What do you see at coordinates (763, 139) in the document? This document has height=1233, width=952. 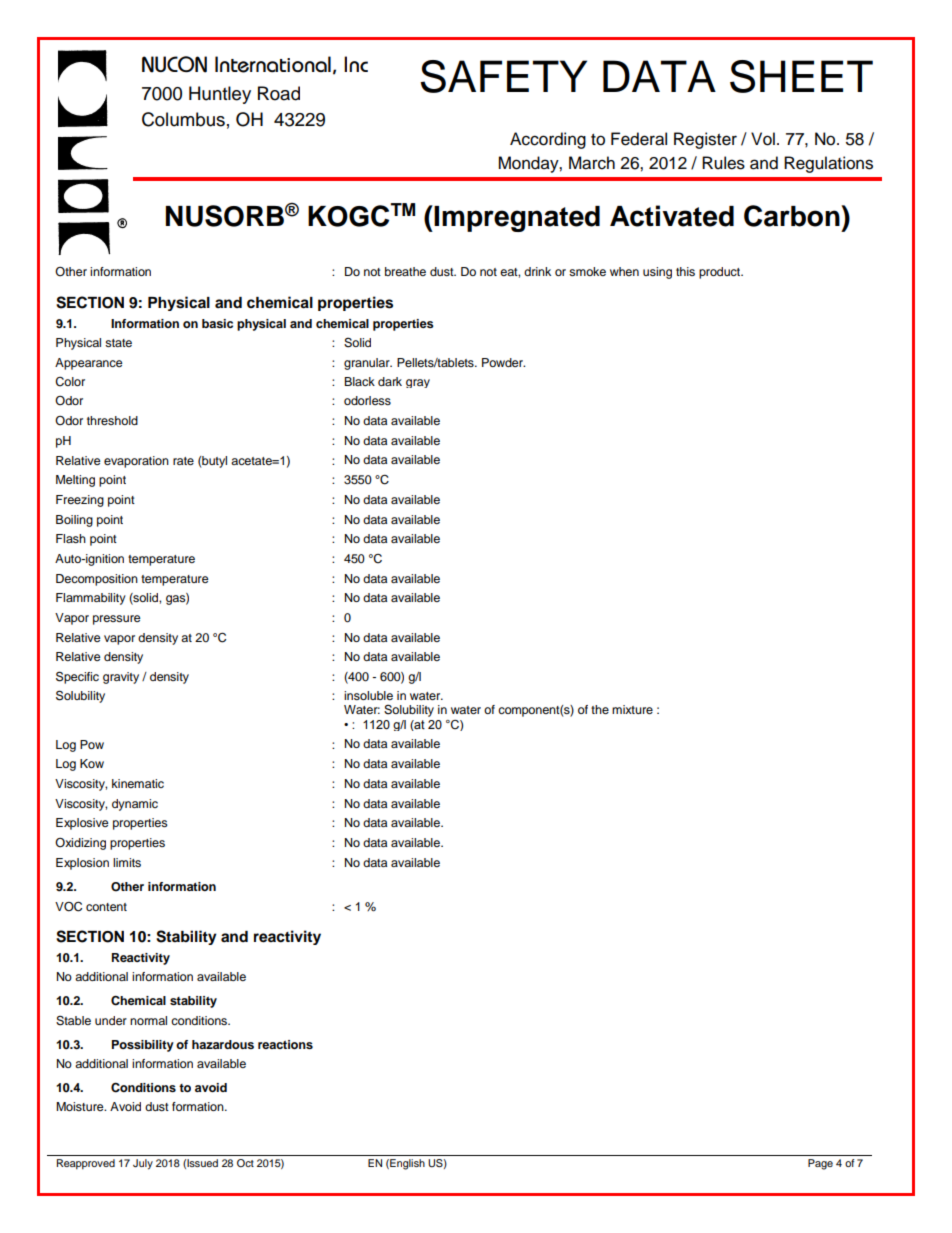 I see `Vol` at bounding box center [763, 139].
